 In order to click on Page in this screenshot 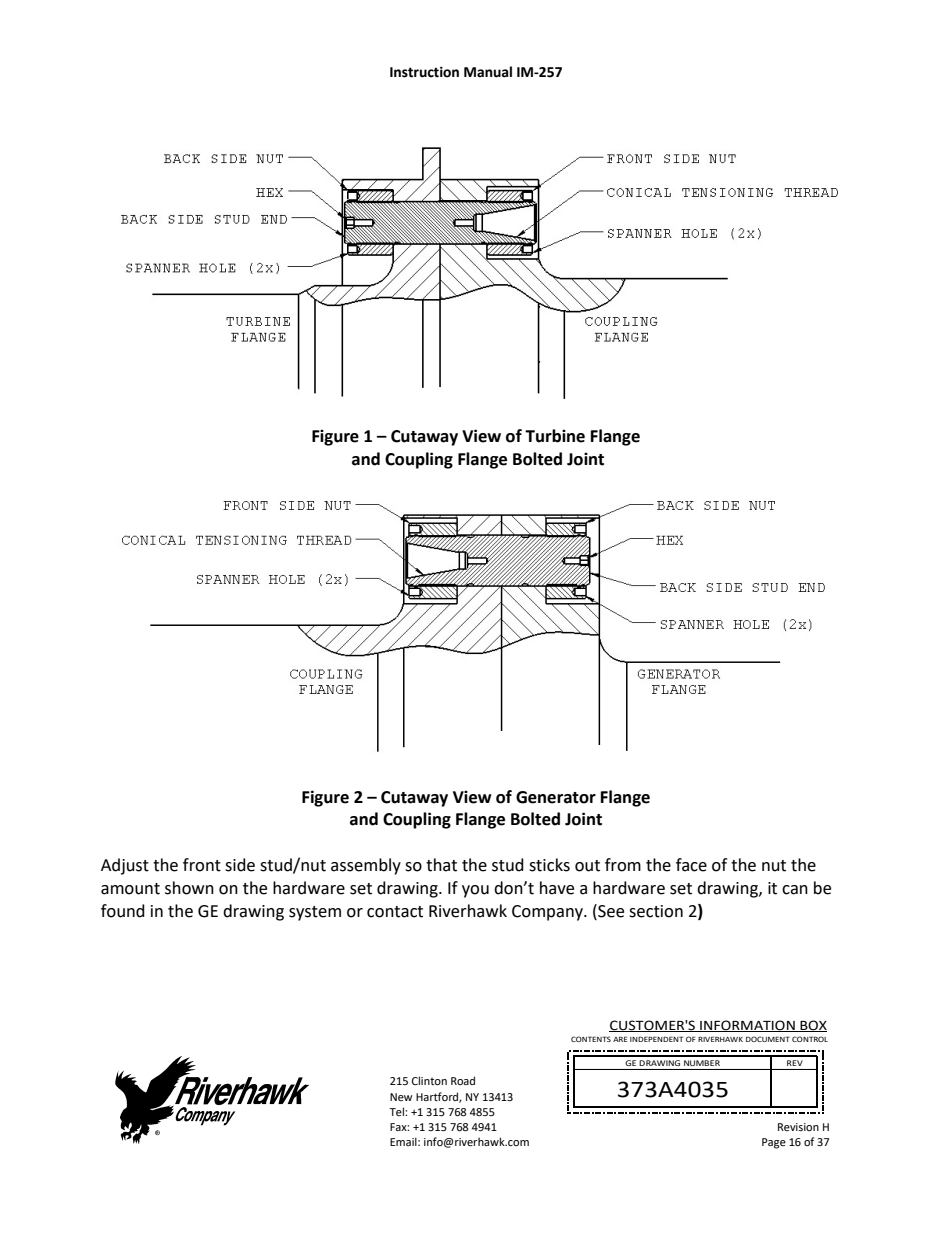, I will do `click(774, 1143)`.
